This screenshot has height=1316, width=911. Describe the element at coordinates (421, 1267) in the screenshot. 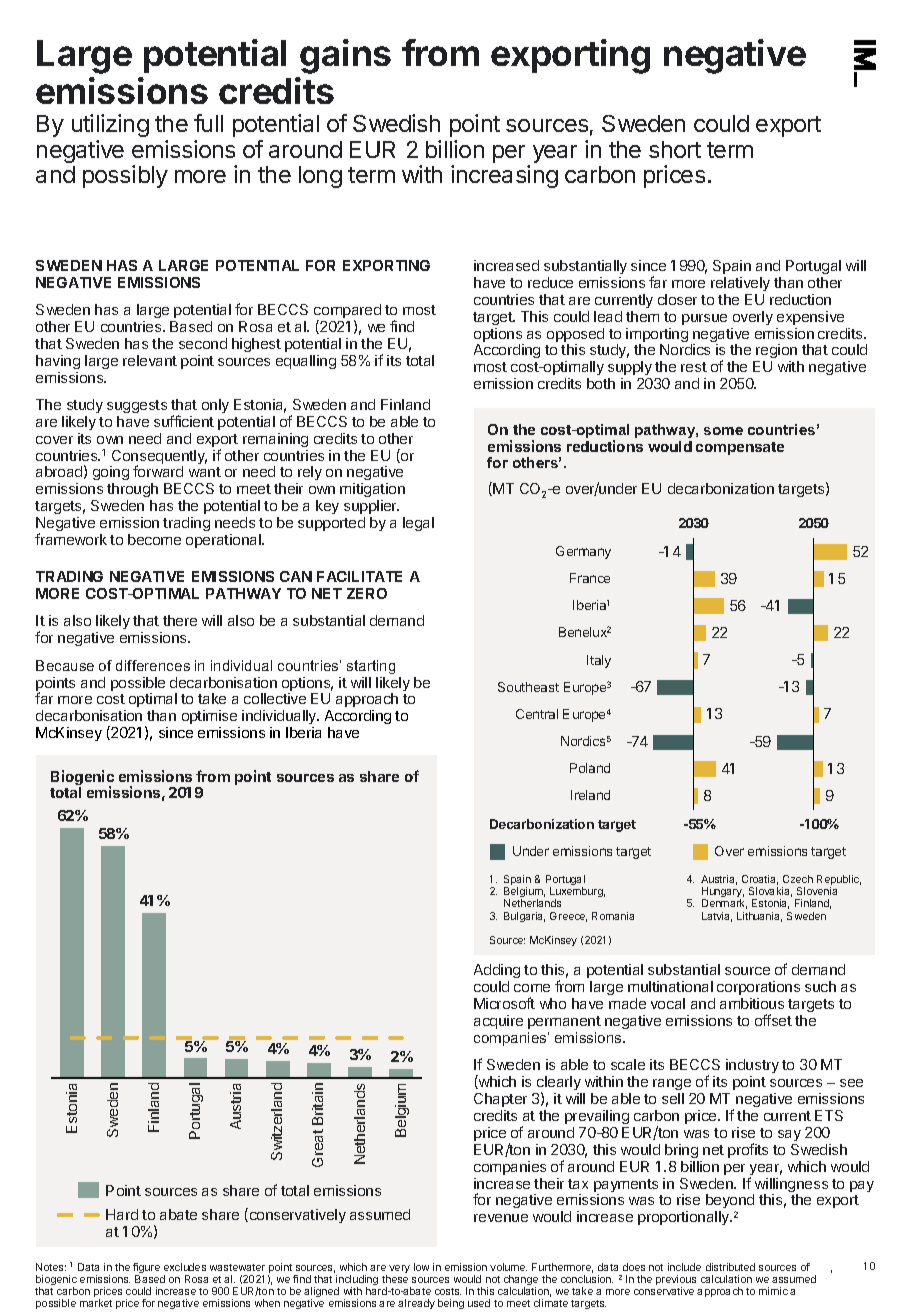

I see `low` at that location.
